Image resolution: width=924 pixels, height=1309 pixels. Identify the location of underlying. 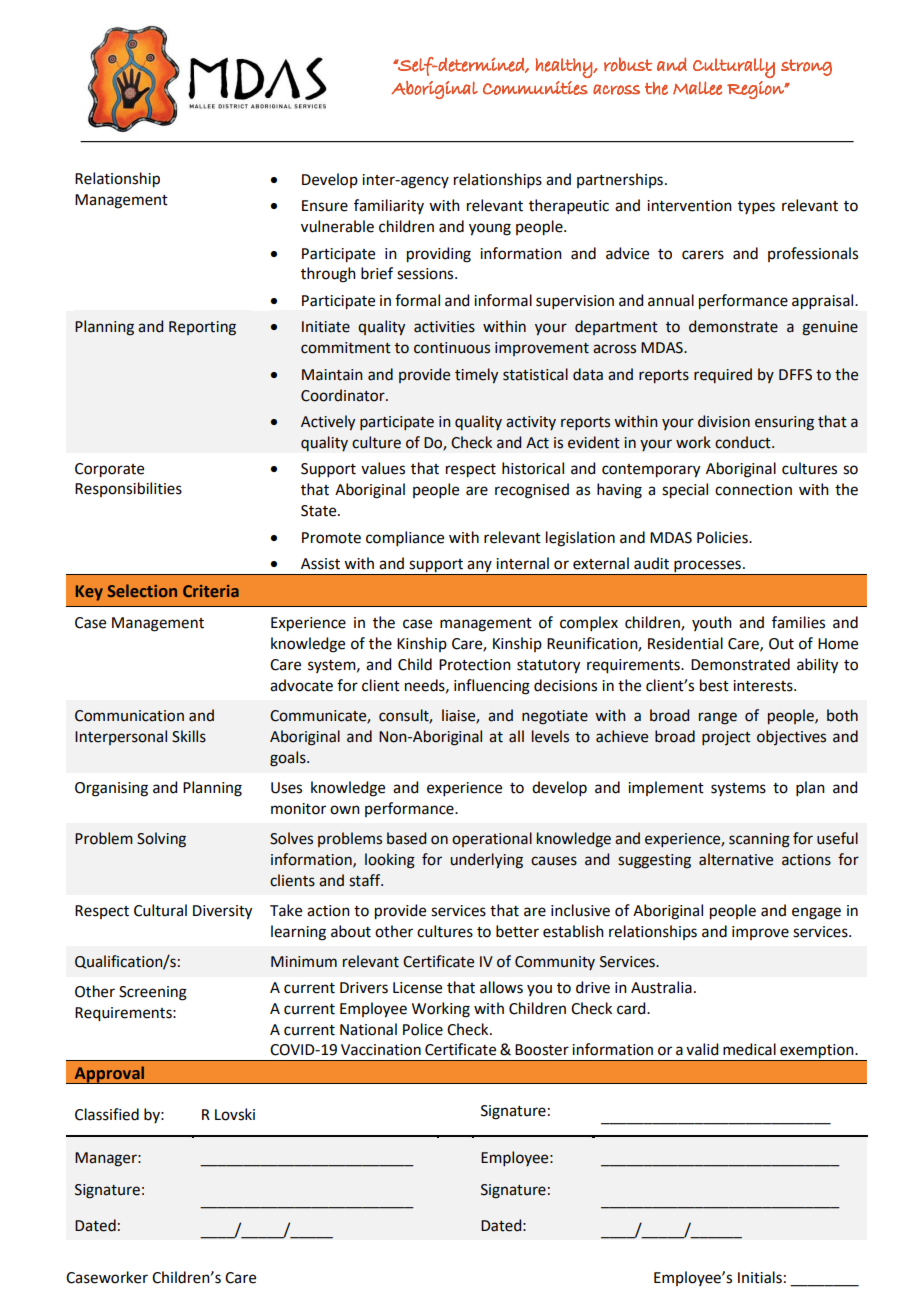
(486, 861).
